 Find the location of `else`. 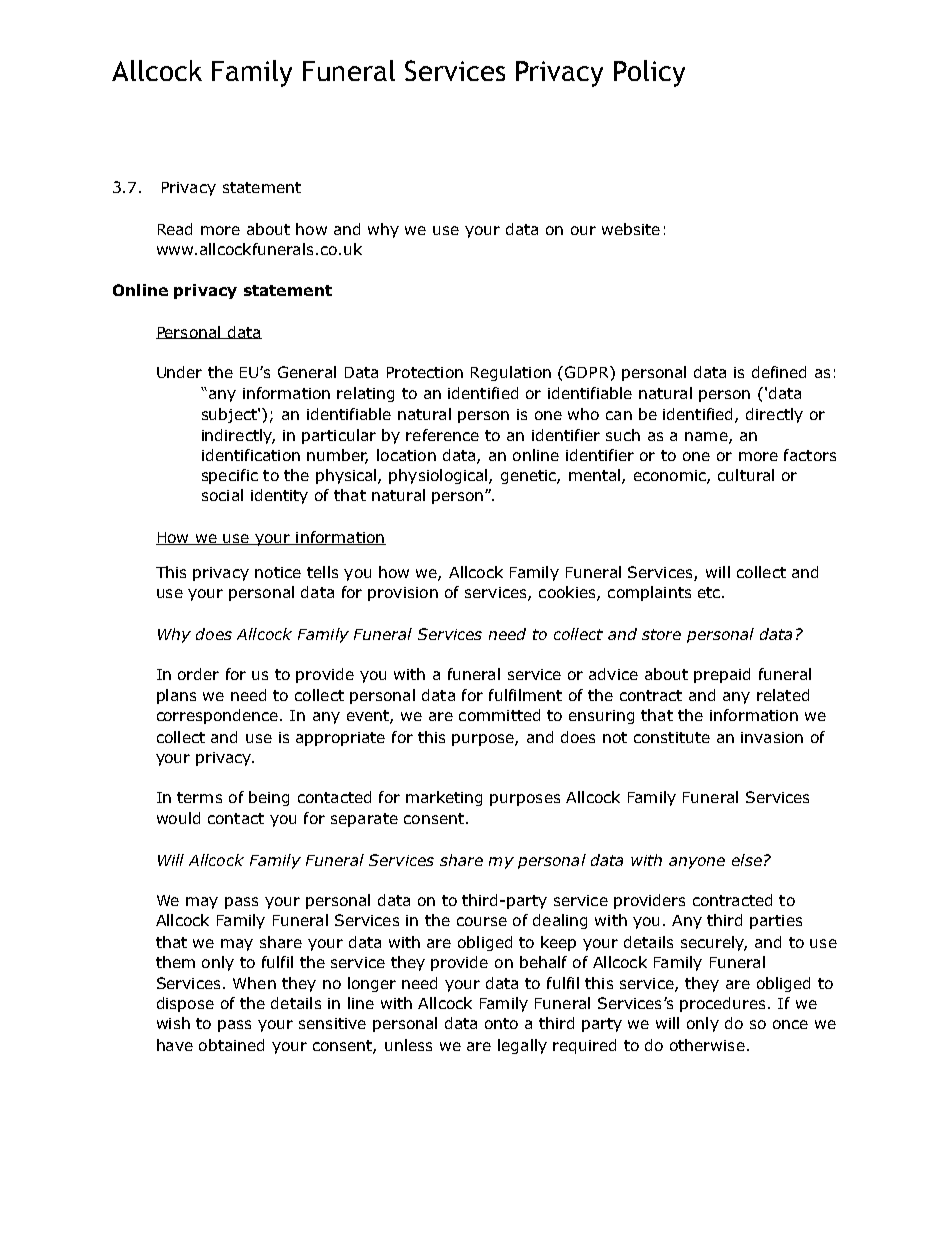

else is located at coordinates (747, 860).
